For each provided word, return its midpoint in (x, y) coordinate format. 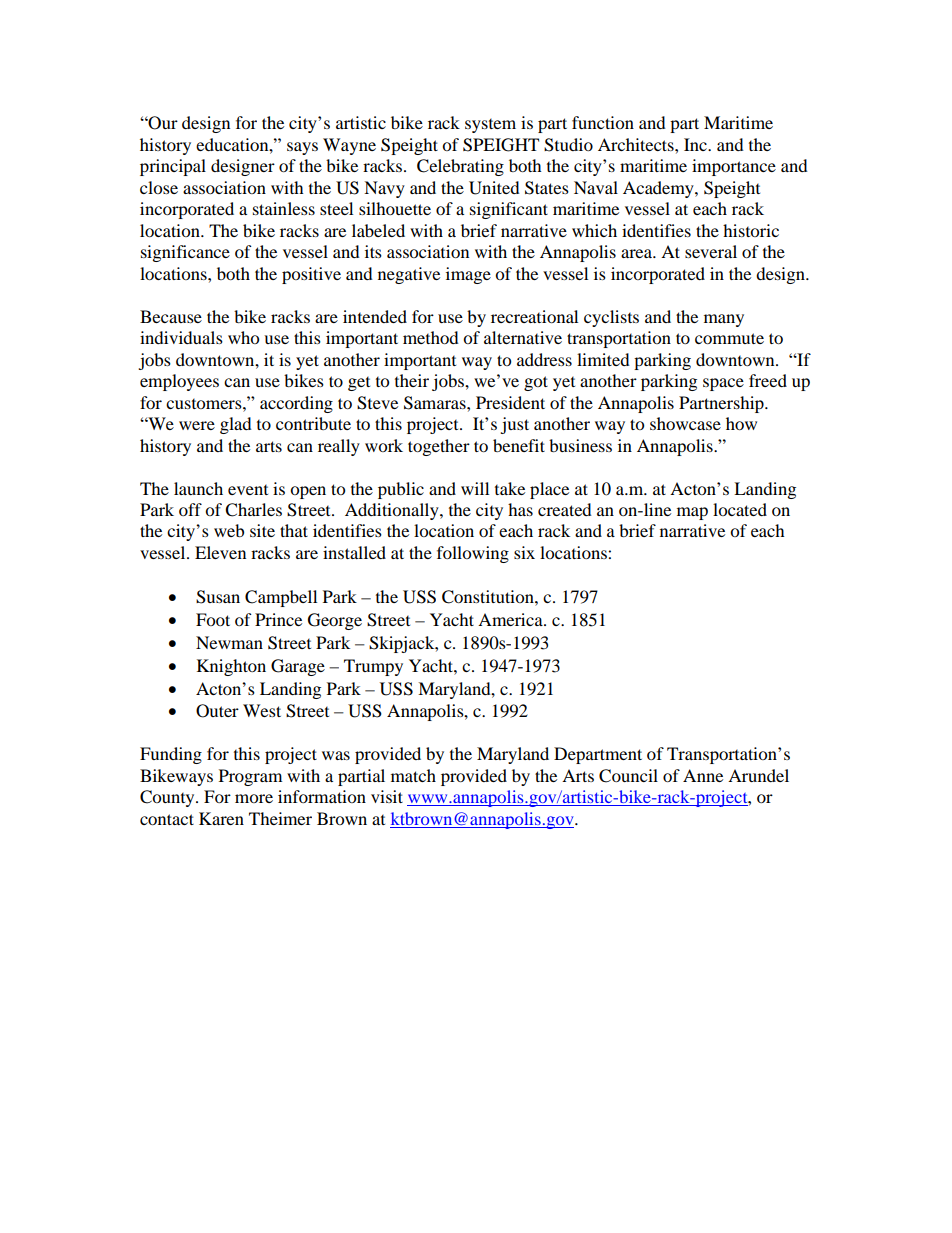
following (473, 554)
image (468, 275)
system (490, 126)
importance (734, 167)
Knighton (231, 667)
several (711, 251)
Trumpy (373, 667)
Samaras (436, 403)
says (302, 148)
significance (185, 253)
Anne (703, 775)
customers (205, 404)
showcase (685, 423)
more (254, 798)
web (229, 530)
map (692, 513)
